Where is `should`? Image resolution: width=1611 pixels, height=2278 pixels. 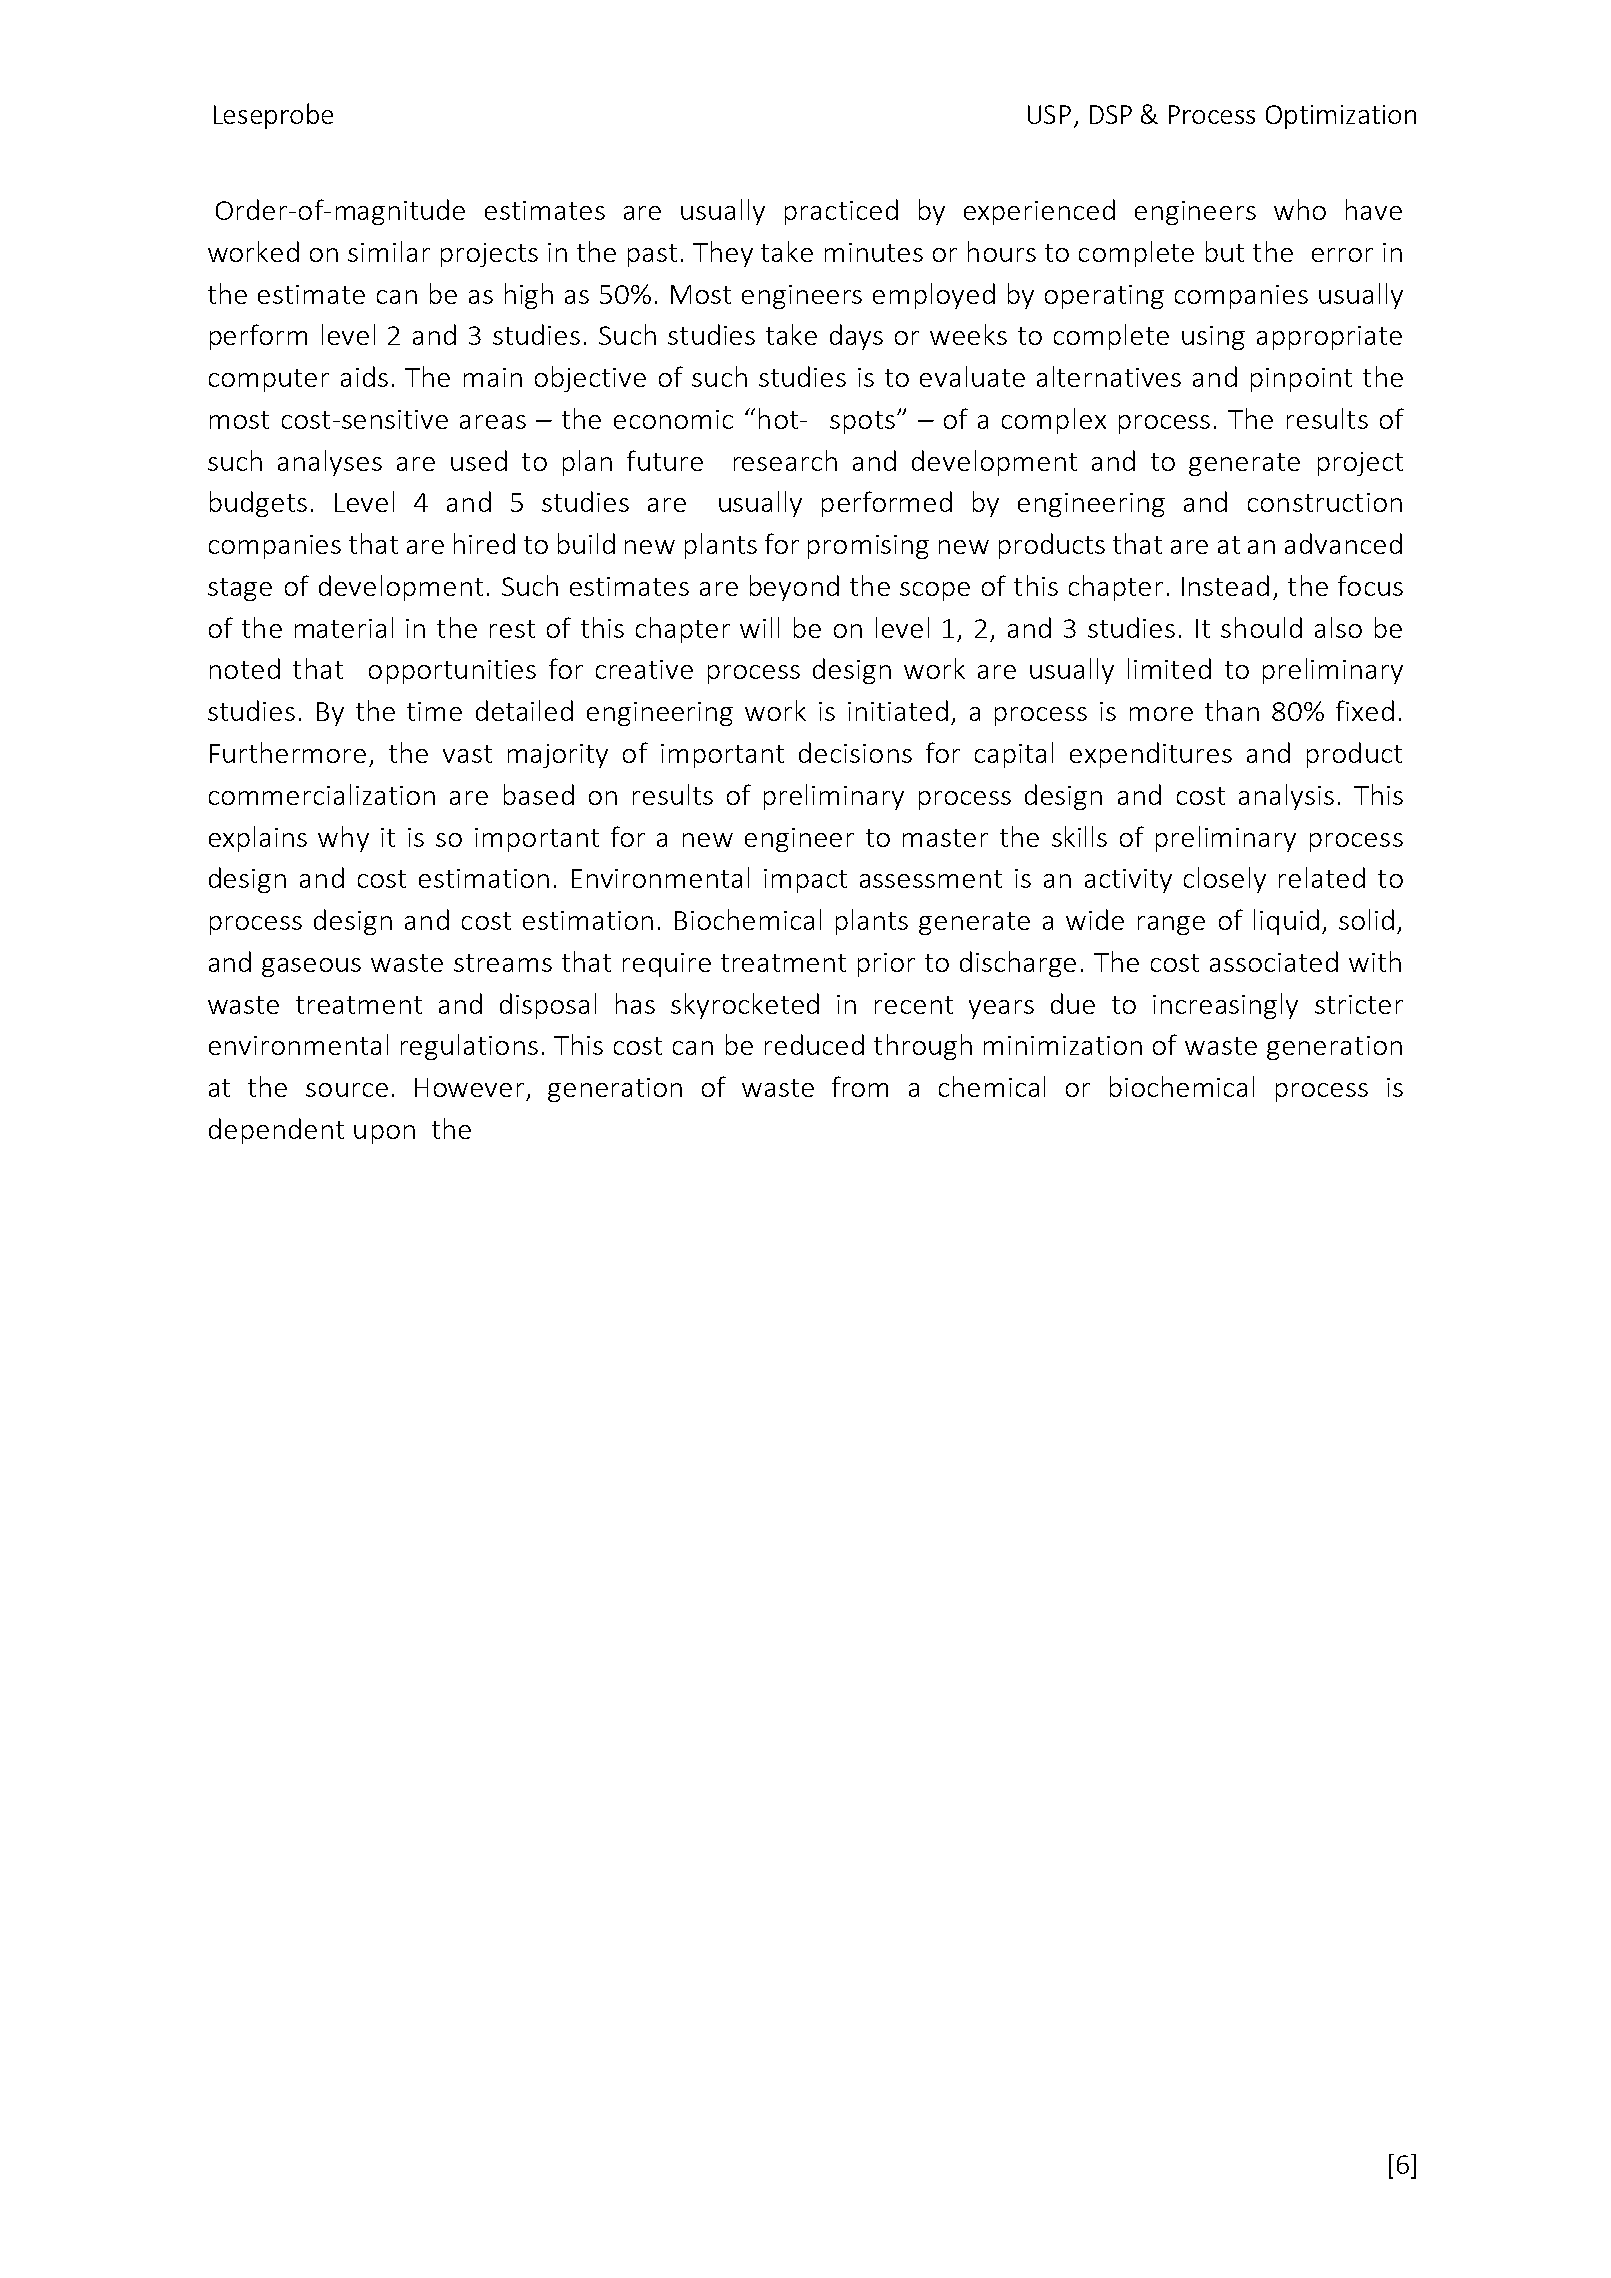
should is located at coordinates (1261, 627).
